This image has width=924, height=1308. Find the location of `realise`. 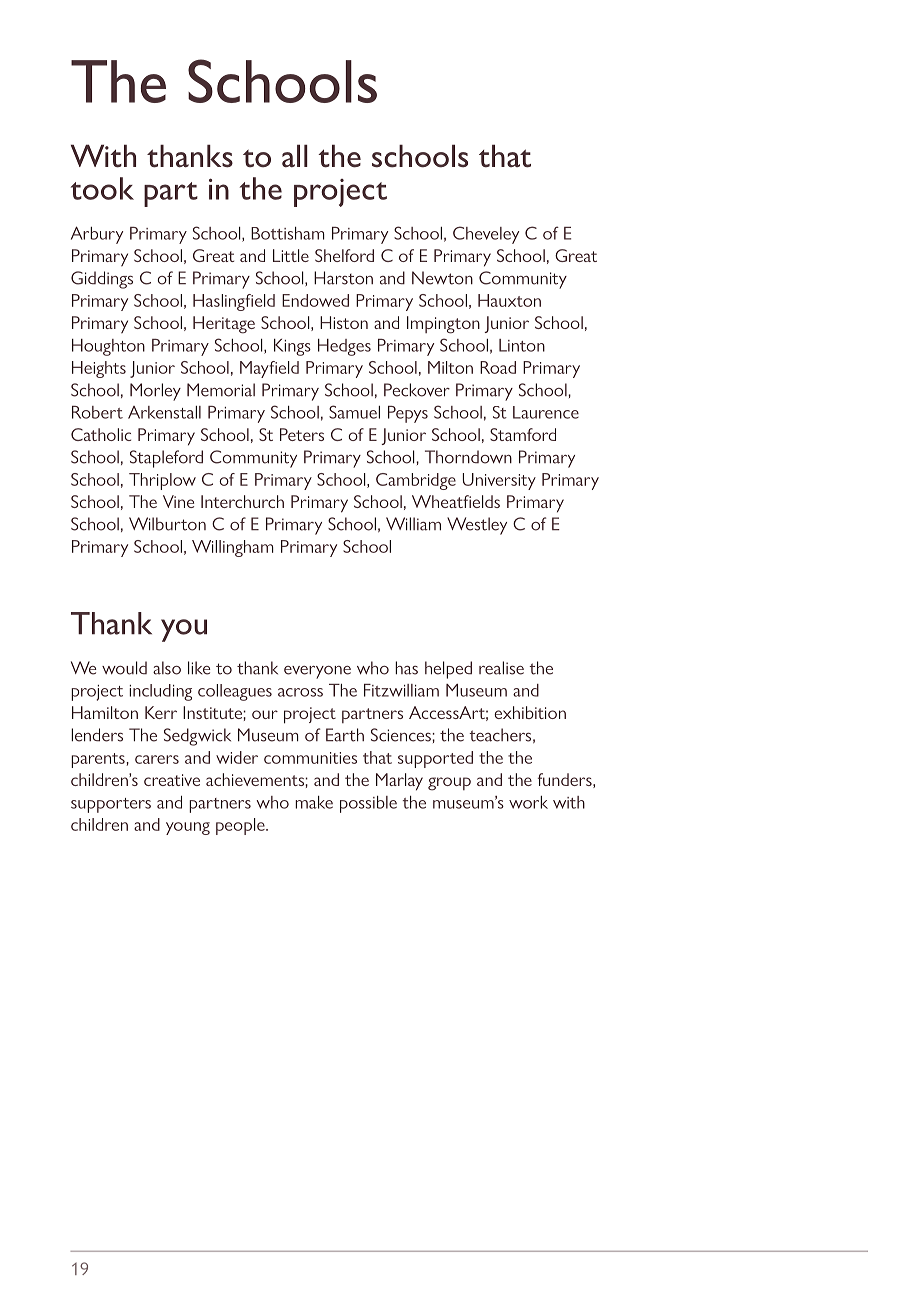

realise is located at coordinates (501, 668).
